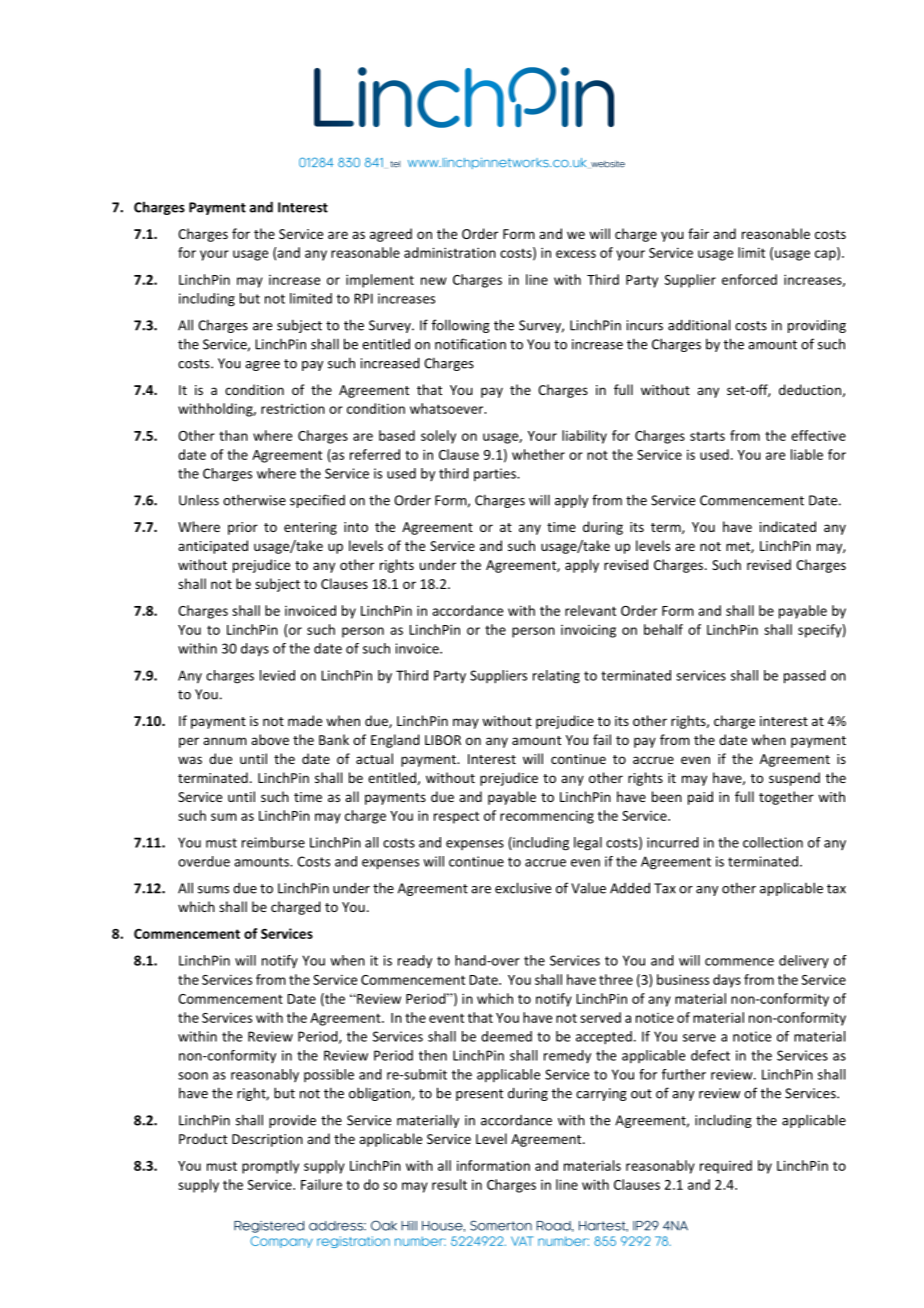  Describe the element at coordinates (590, 610) in the page. I see `relevant` at that location.
